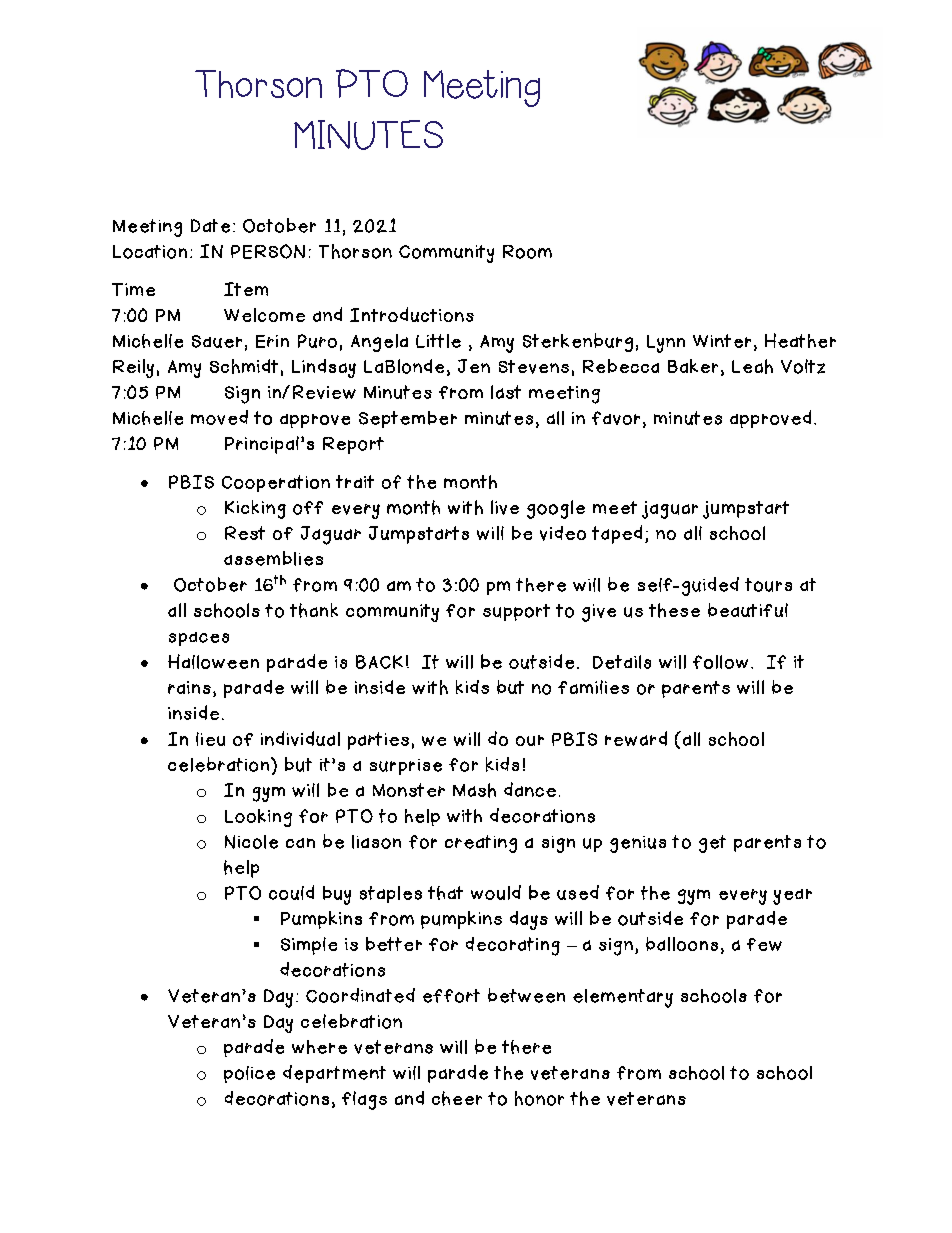 This screenshot has width=952, height=1233. What do you see at coordinates (213, 661) in the screenshot?
I see `Halloween` at bounding box center [213, 661].
